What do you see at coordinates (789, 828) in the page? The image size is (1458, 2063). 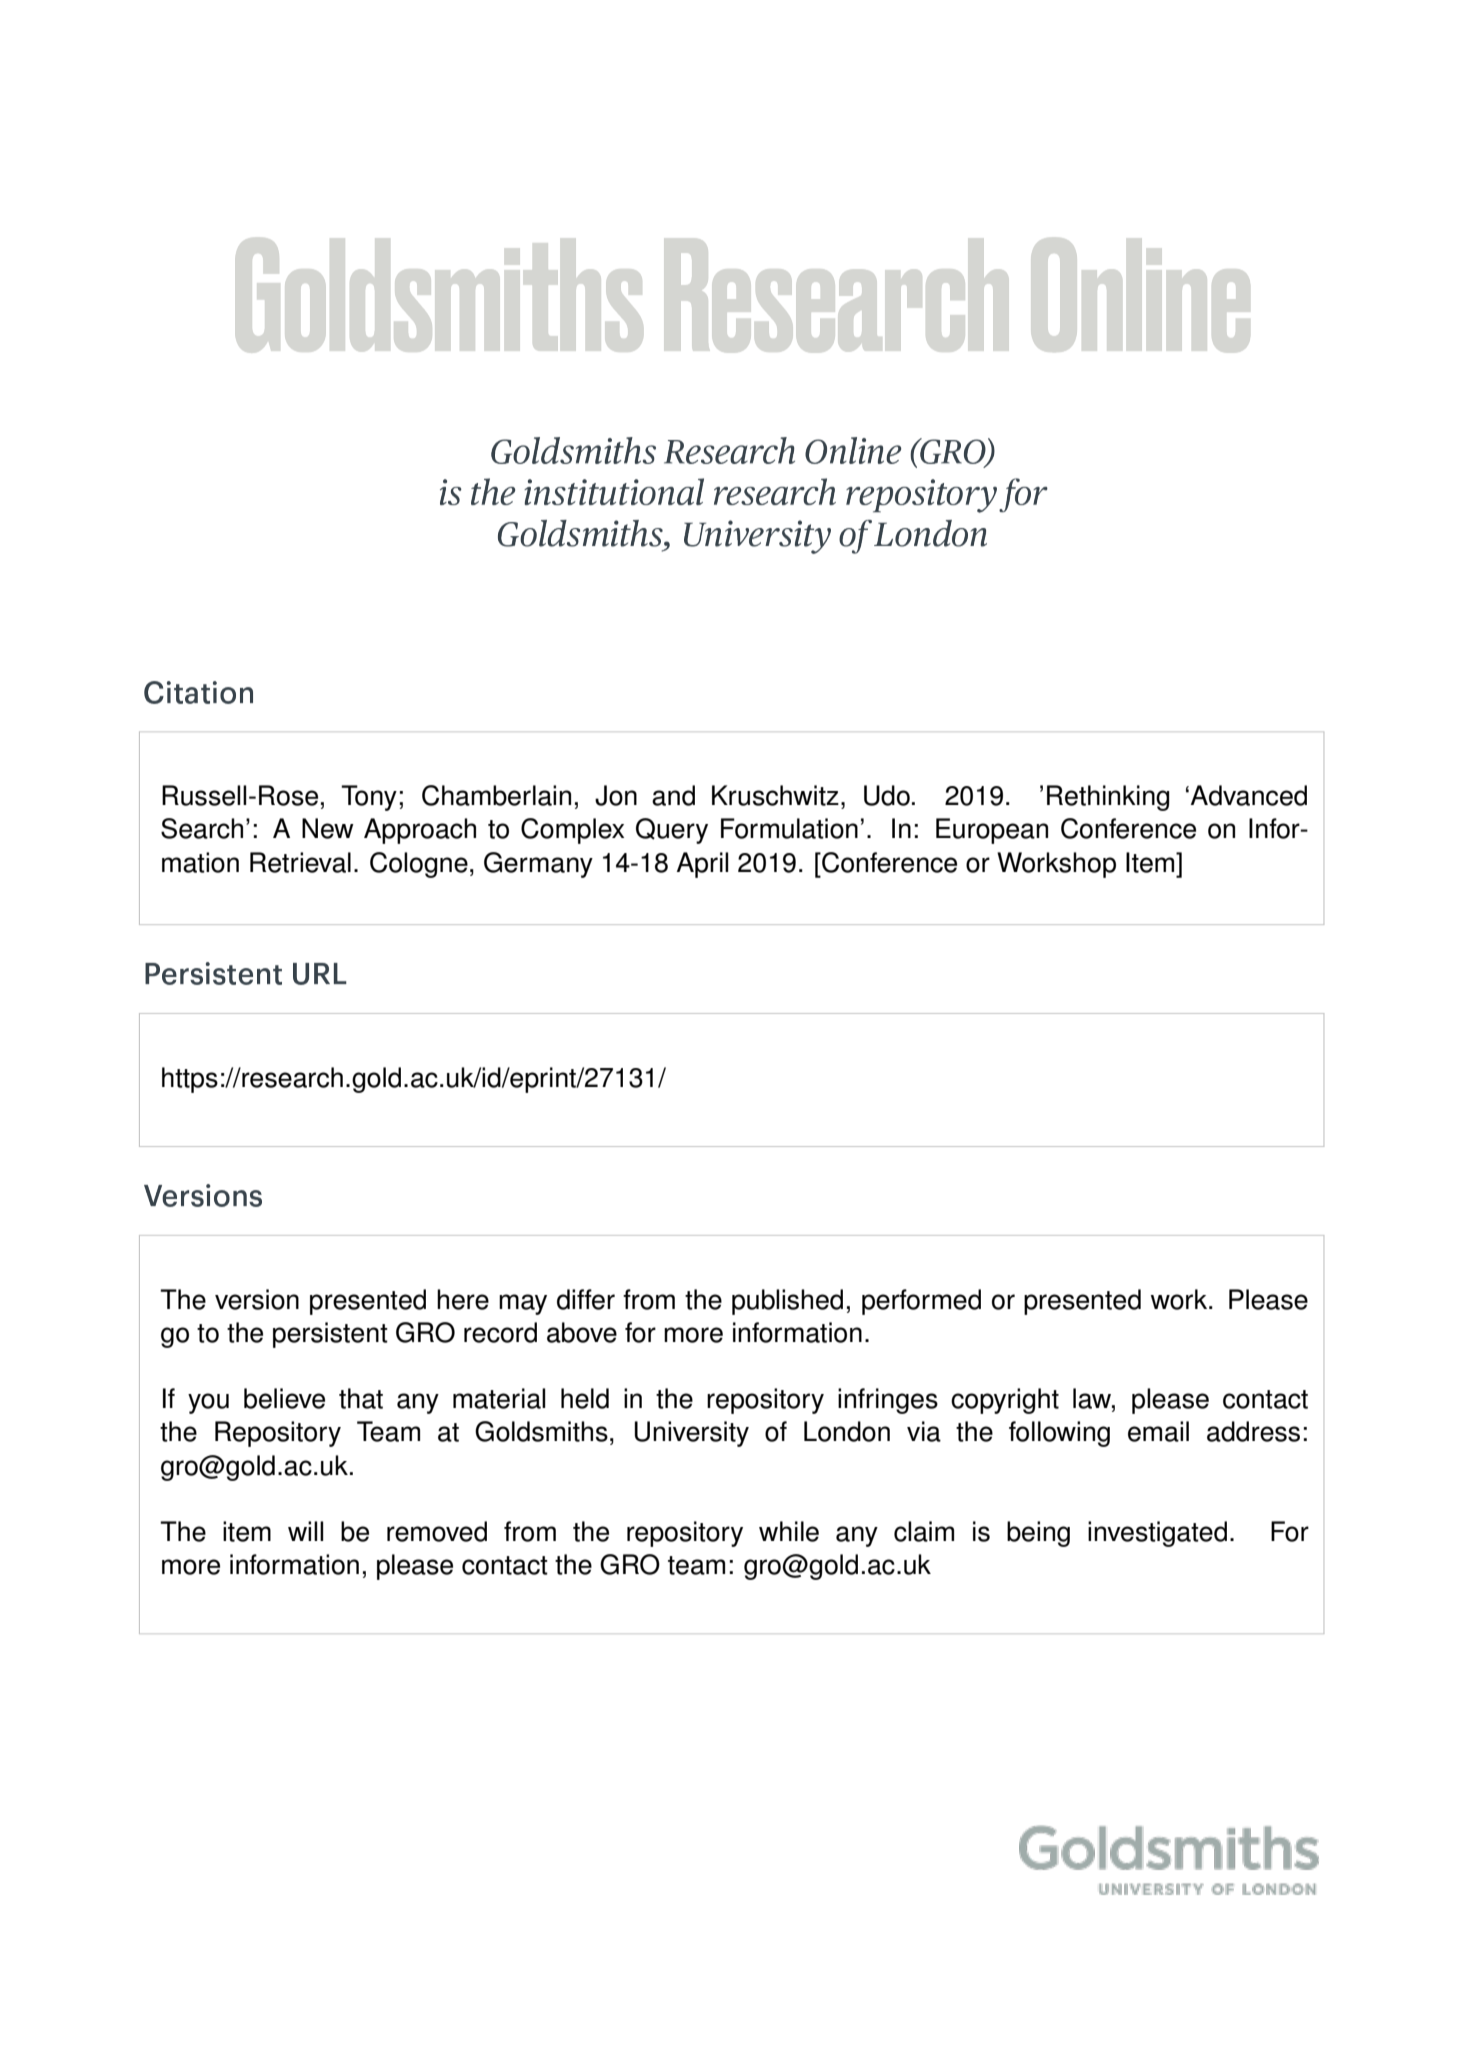 I see `Formulation` at bounding box center [789, 828].
